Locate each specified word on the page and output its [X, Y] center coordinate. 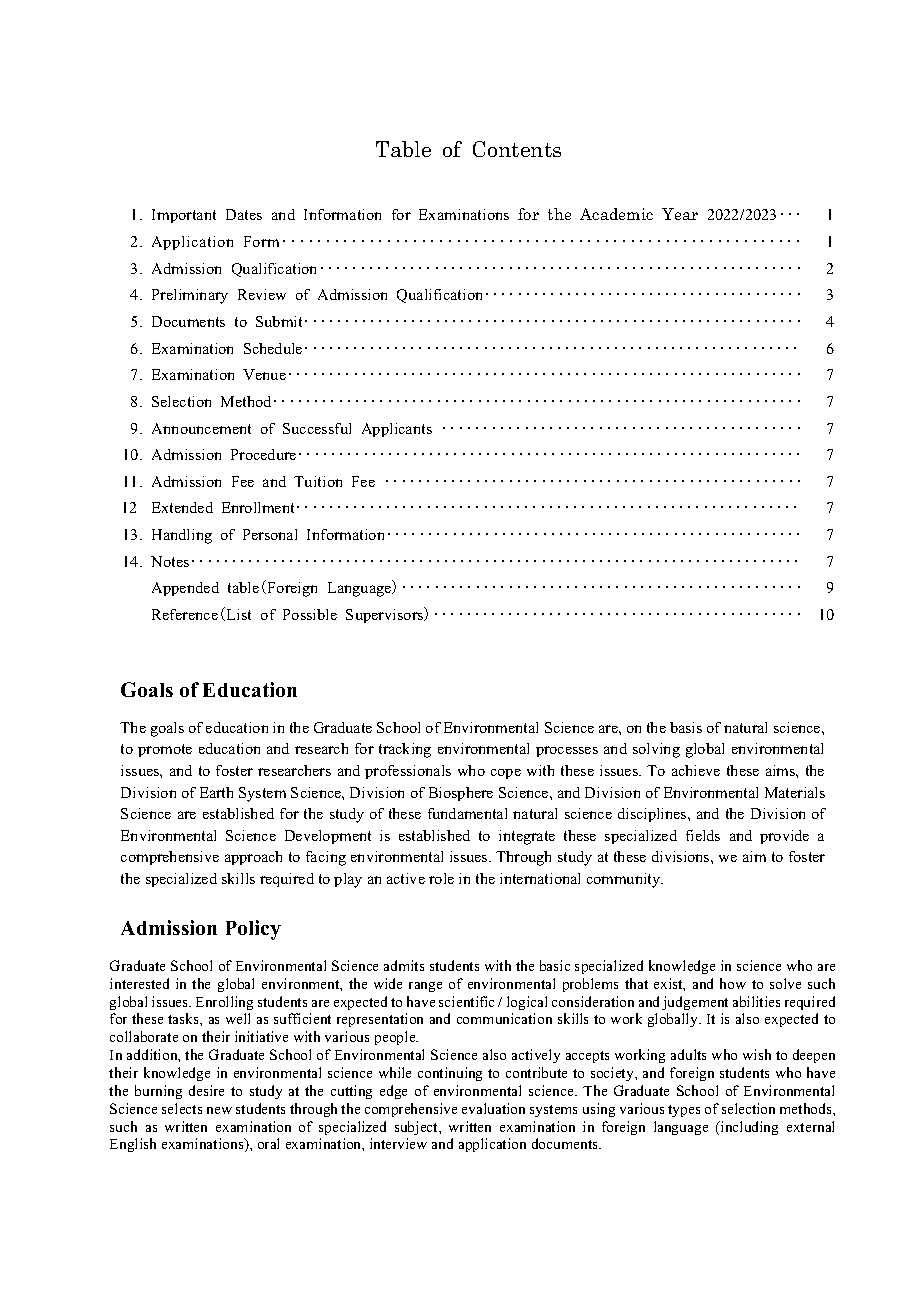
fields [703, 835]
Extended [182, 507]
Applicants [397, 430]
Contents [517, 149]
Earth [216, 792]
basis [686, 727]
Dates [244, 214]
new [219, 1110]
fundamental [467, 813]
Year [680, 214]
